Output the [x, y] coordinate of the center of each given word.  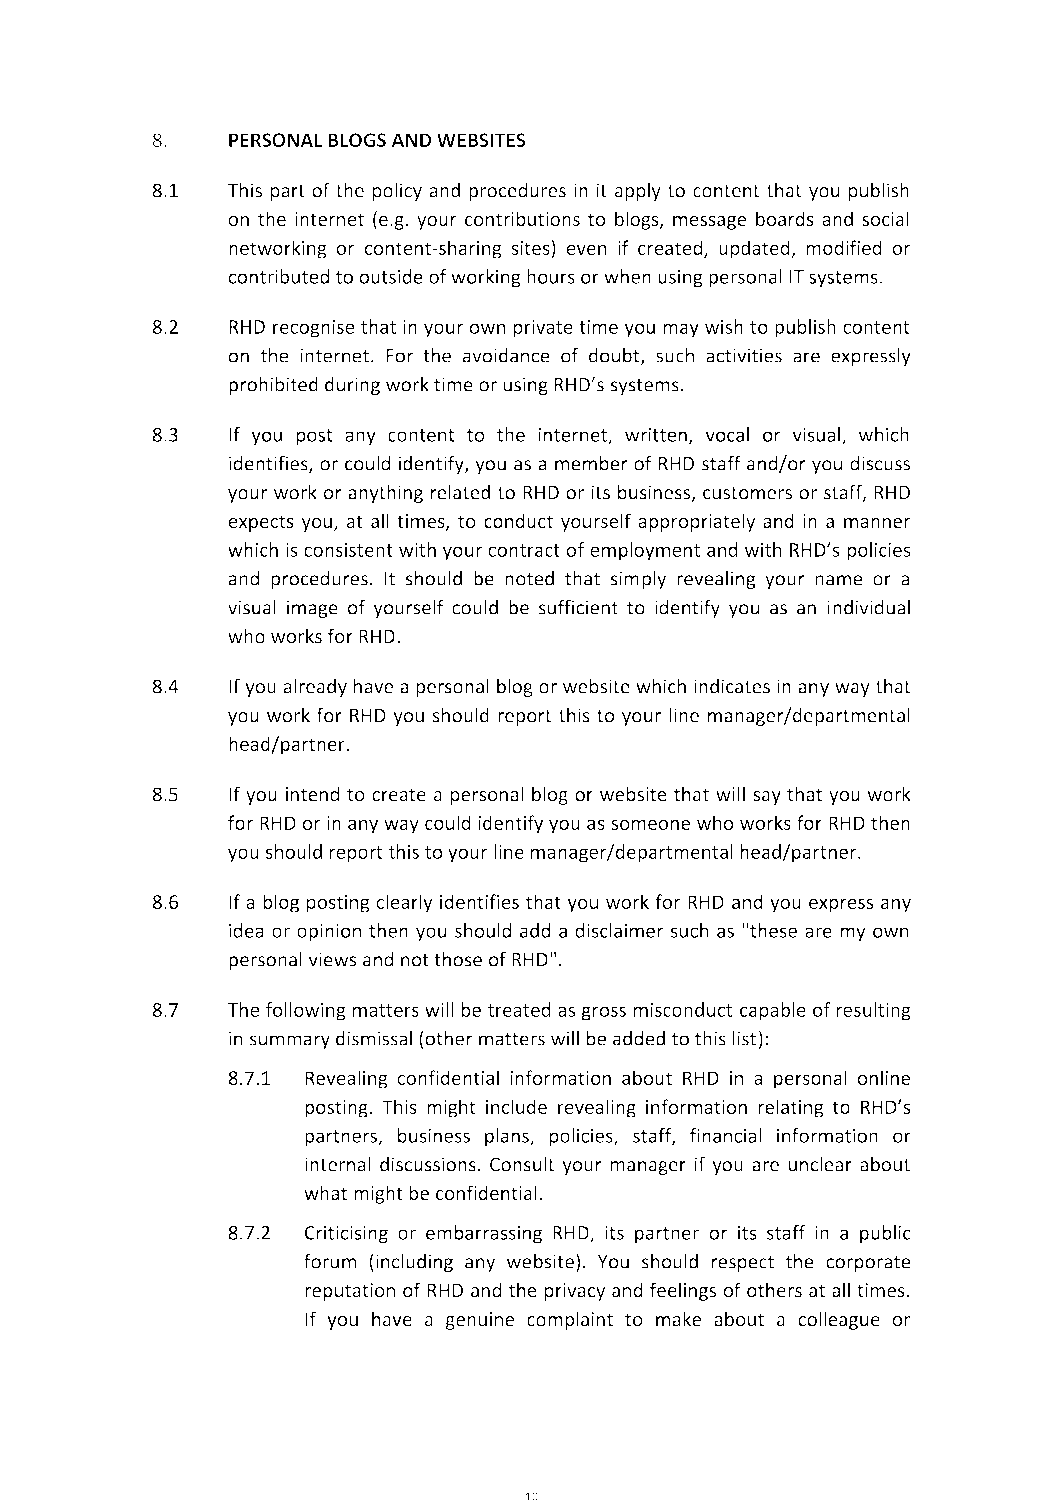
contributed [278, 276]
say [767, 798]
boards [785, 218]
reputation [350, 1292]
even [586, 249]
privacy [575, 1292]
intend [312, 794]
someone [650, 824]
